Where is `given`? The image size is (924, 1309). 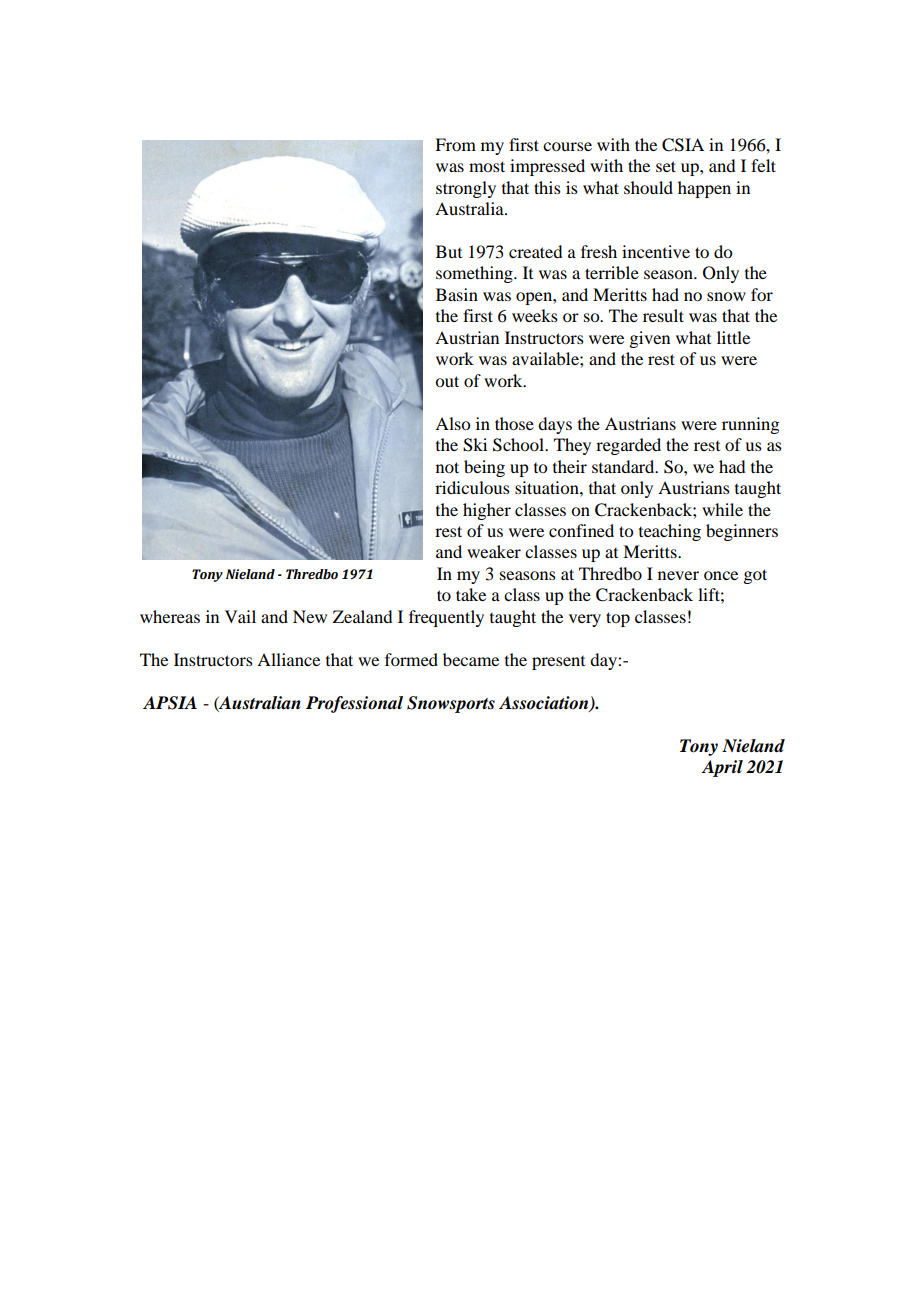
given is located at coordinates (649, 339).
